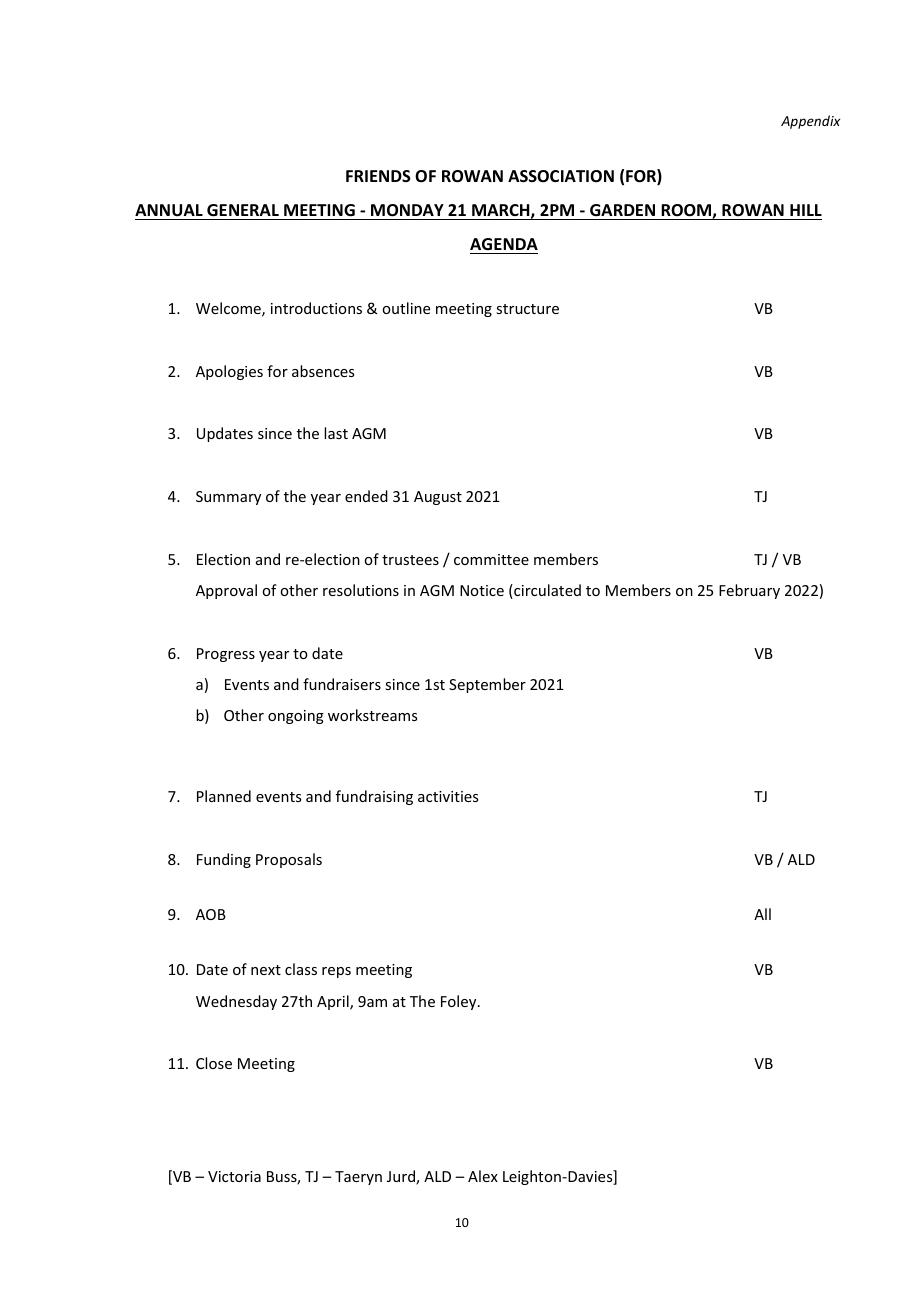 The width and height of the image is (924, 1308). What do you see at coordinates (226, 655) in the image?
I see `Progress` at bounding box center [226, 655].
